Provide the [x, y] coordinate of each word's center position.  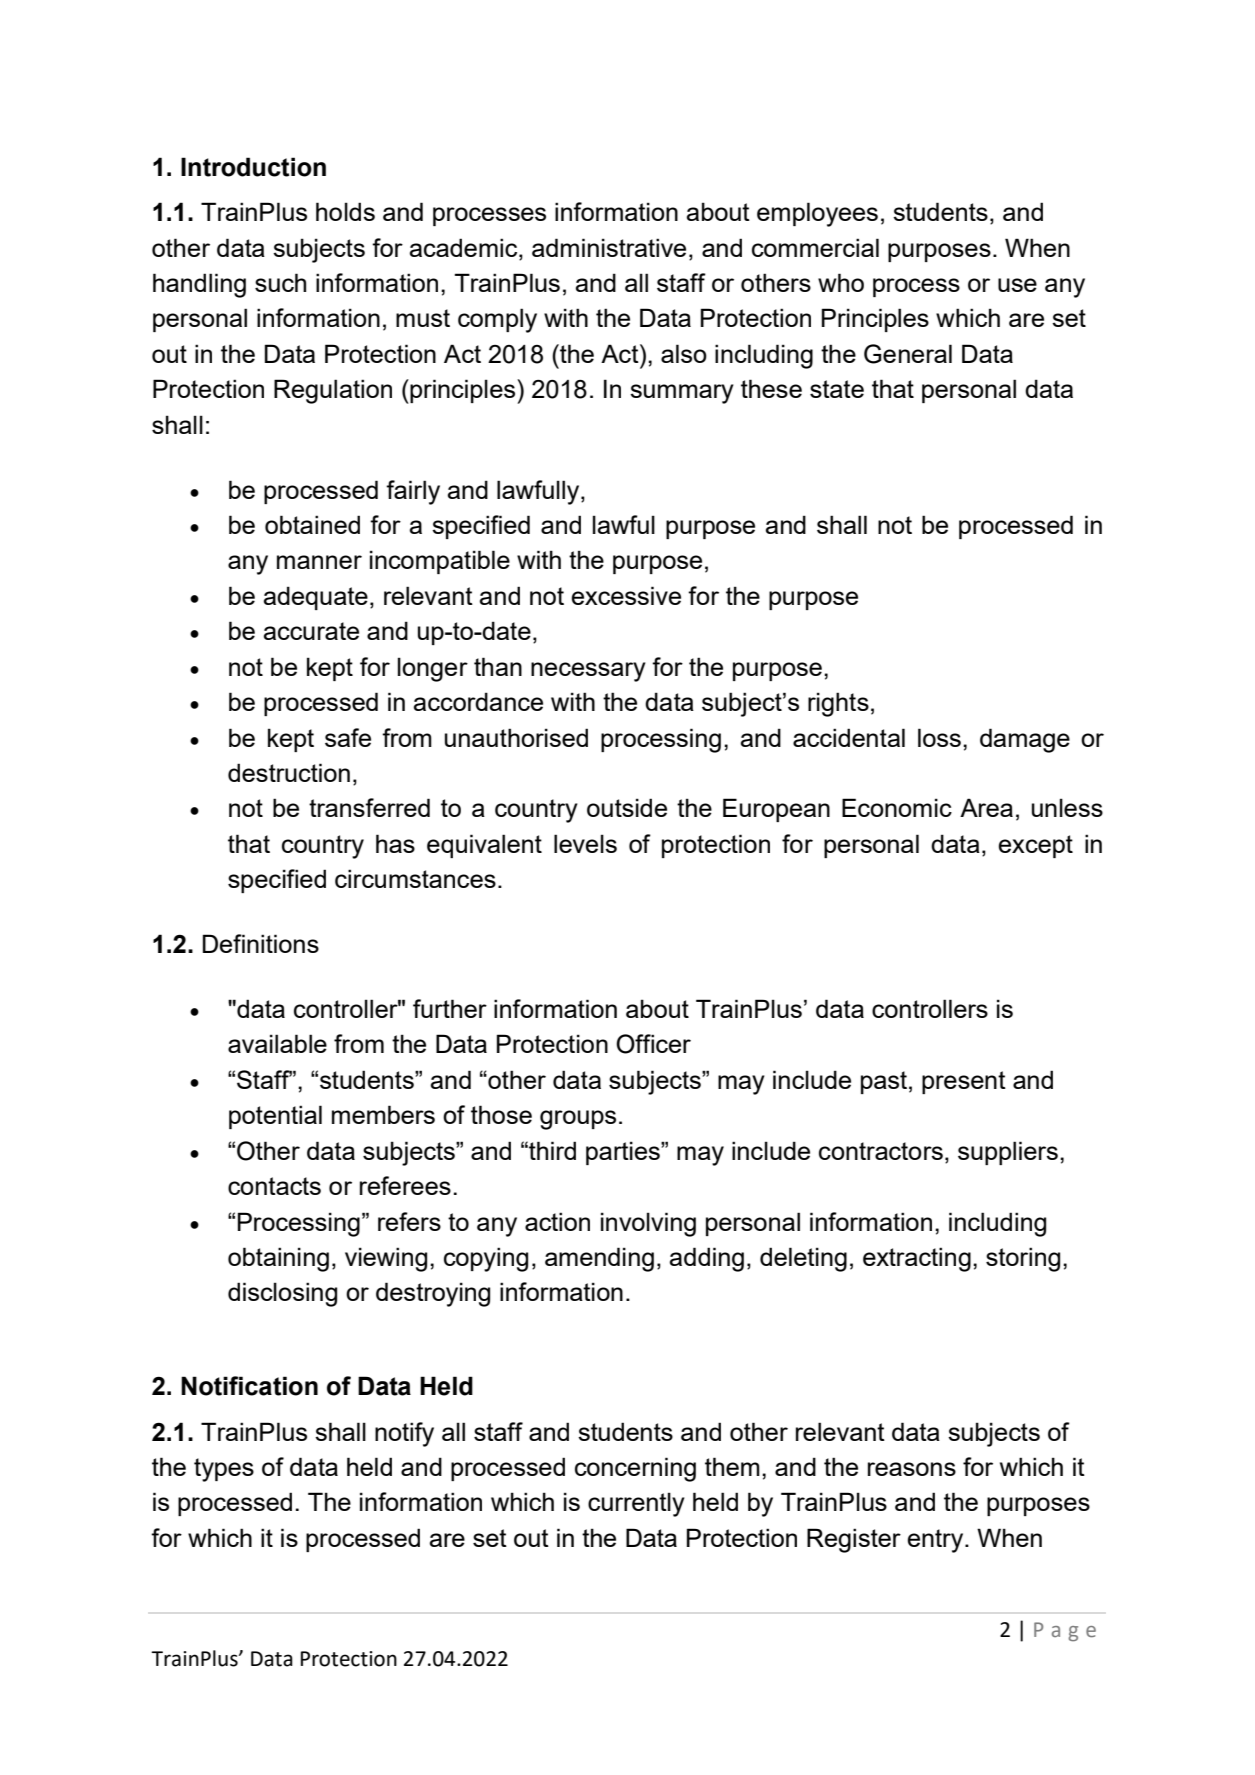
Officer [653, 1044]
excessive [626, 595]
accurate [311, 631]
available [277, 1043]
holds [345, 211]
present [964, 1082]
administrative [609, 247]
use [1017, 285]
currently [636, 1504]
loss [939, 737]
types [224, 1470]
